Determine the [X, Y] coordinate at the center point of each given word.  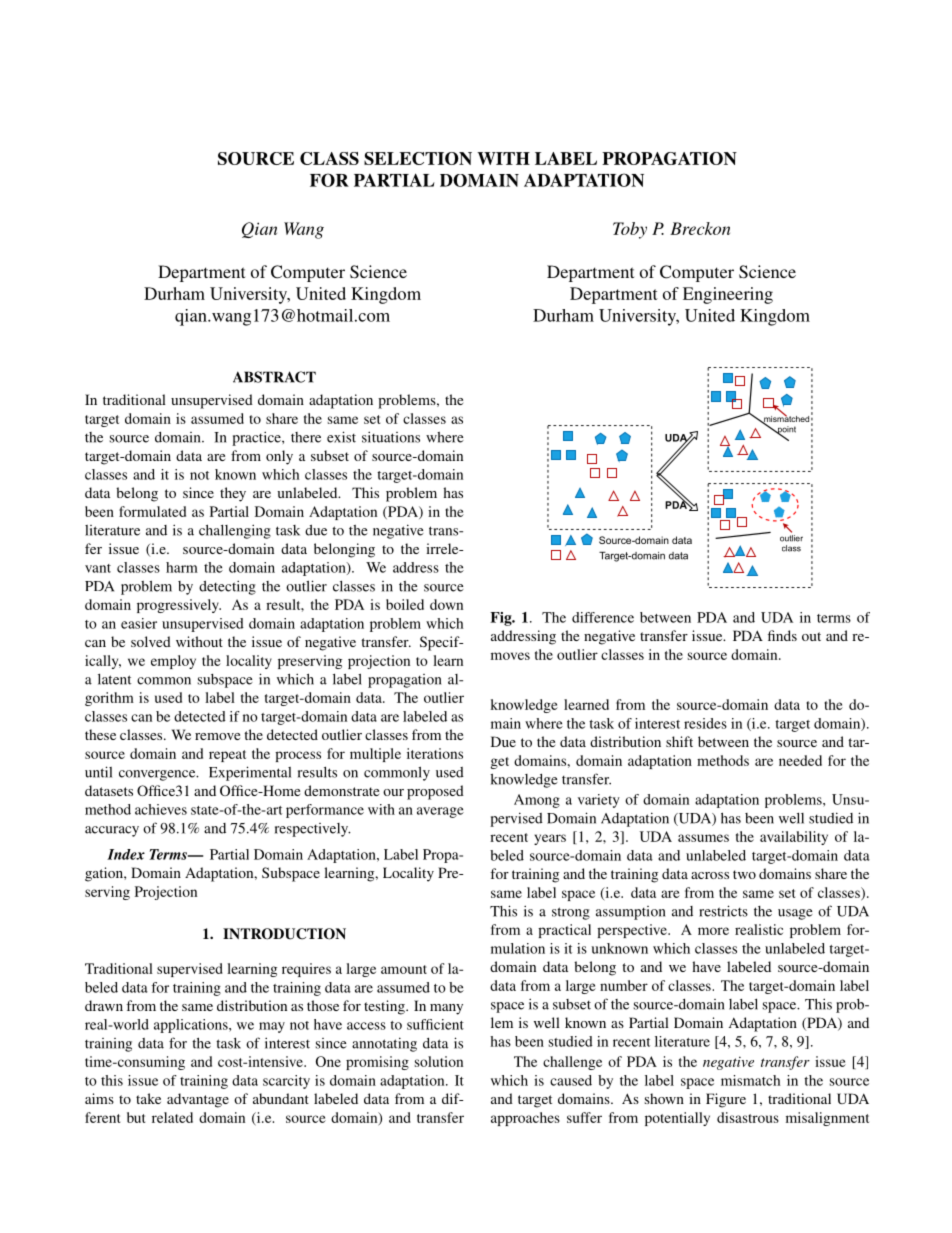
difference [603, 617]
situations [391, 437]
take [148, 1098]
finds [782, 635]
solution [439, 1061]
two [744, 874]
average [440, 812]
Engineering [728, 295]
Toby [630, 230]
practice [257, 438]
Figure [726, 1100]
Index [126, 854]
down [446, 604]
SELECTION [418, 158]
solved [151, 641]
